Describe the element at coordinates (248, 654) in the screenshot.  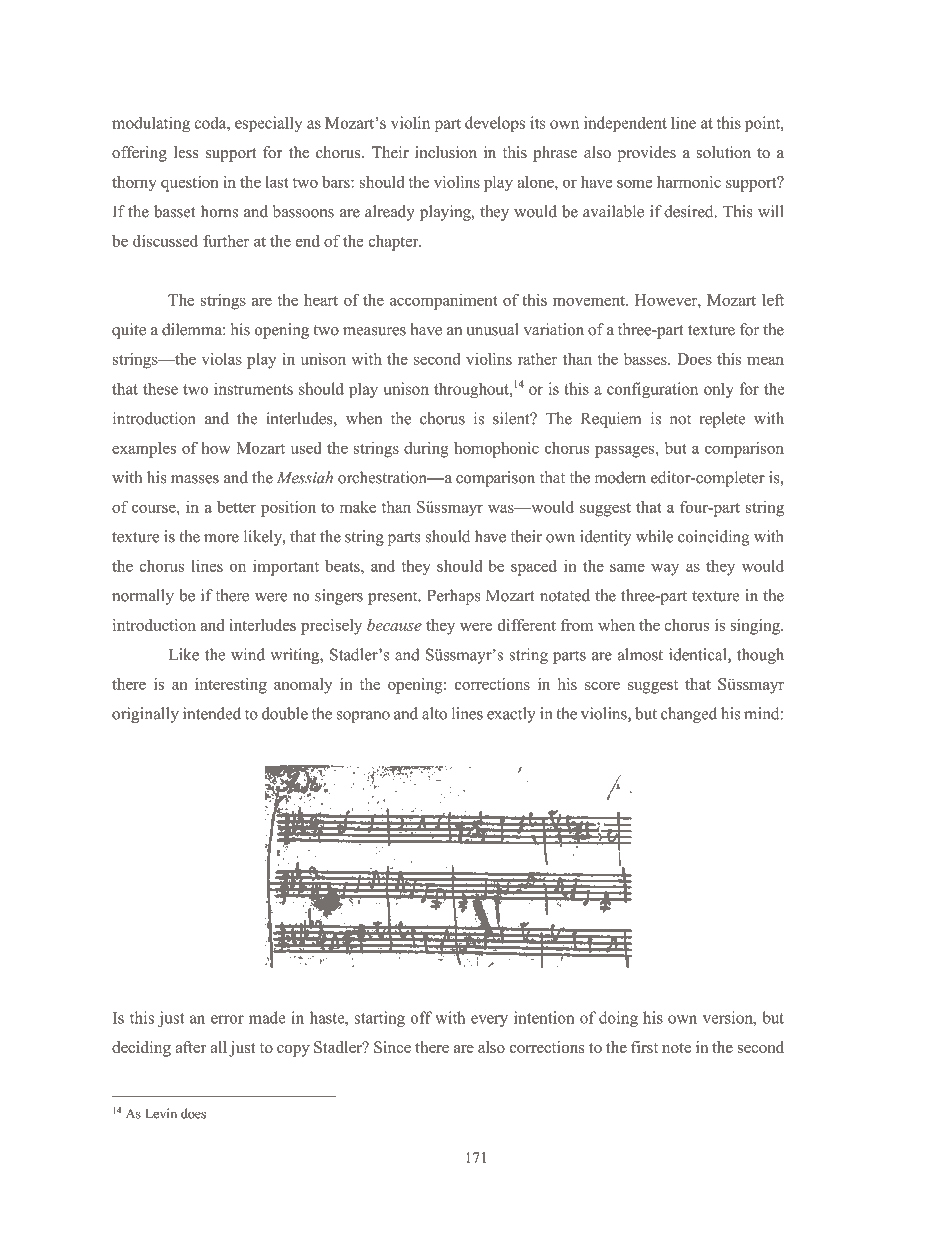
I see `wind` at that location.
